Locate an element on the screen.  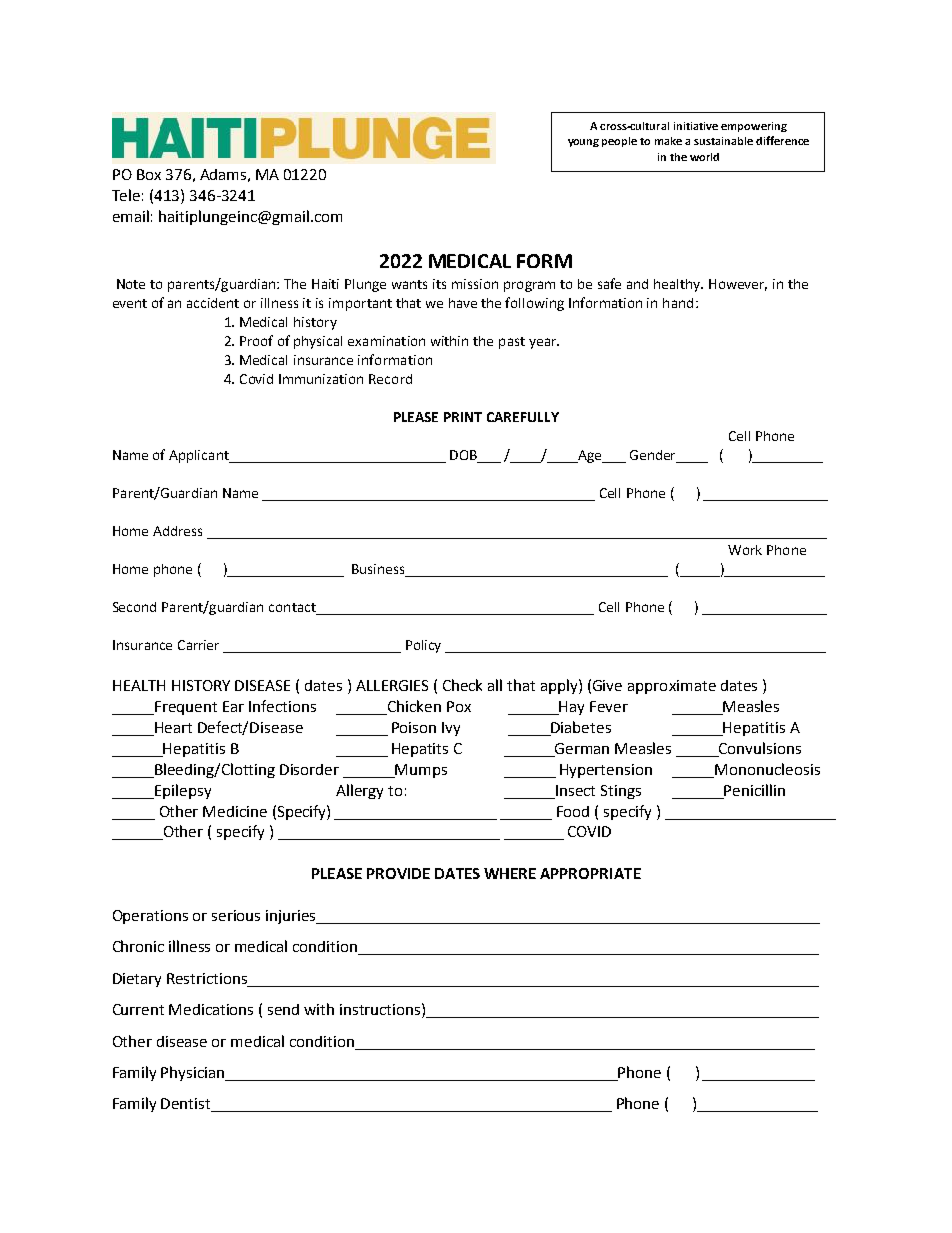
young is located at coordinates (583, 143).
